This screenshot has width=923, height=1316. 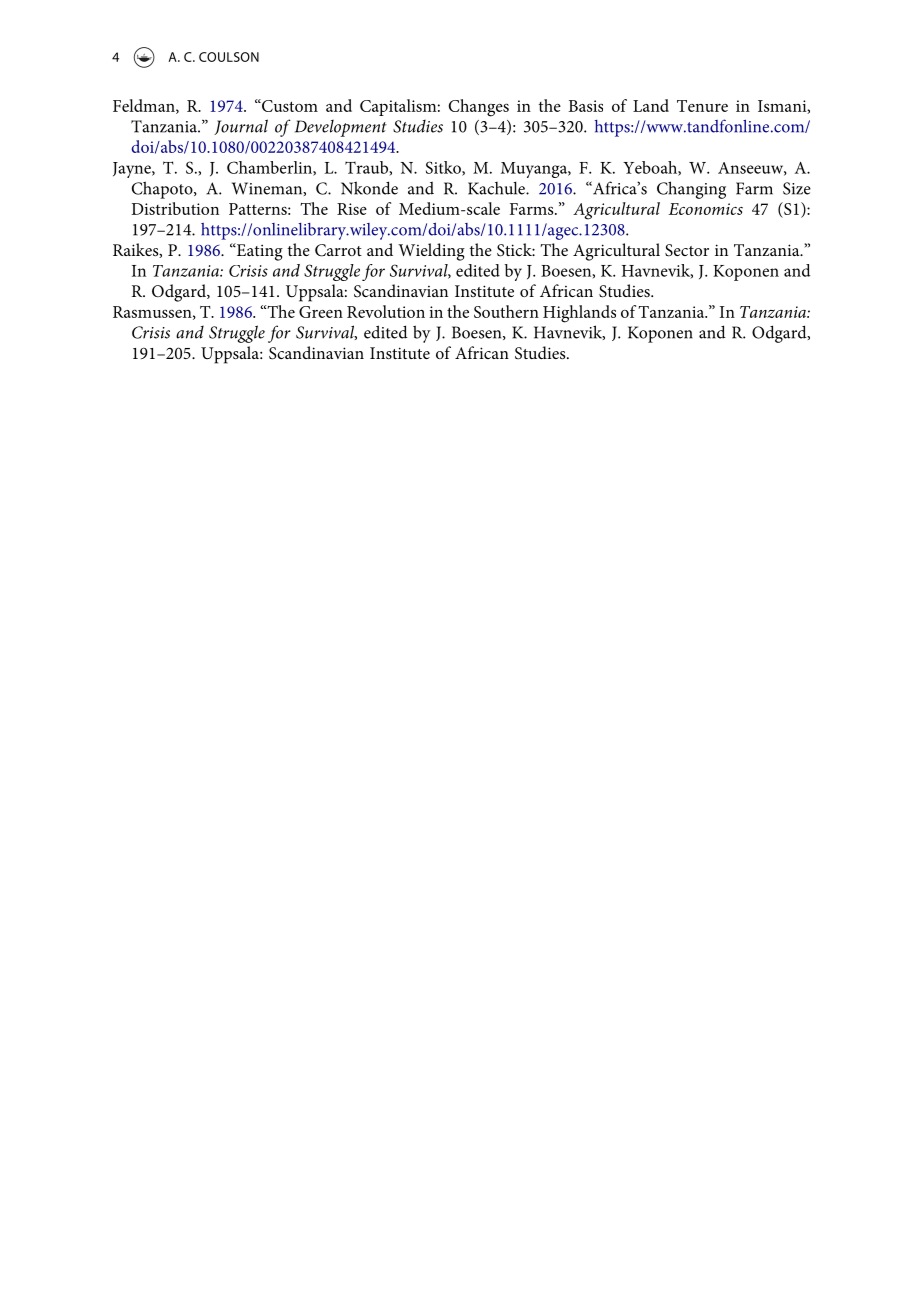 What do you see at coordinates (289, 105) in the screenshot?
I see `Custom` at bounding box center [289, 105].
